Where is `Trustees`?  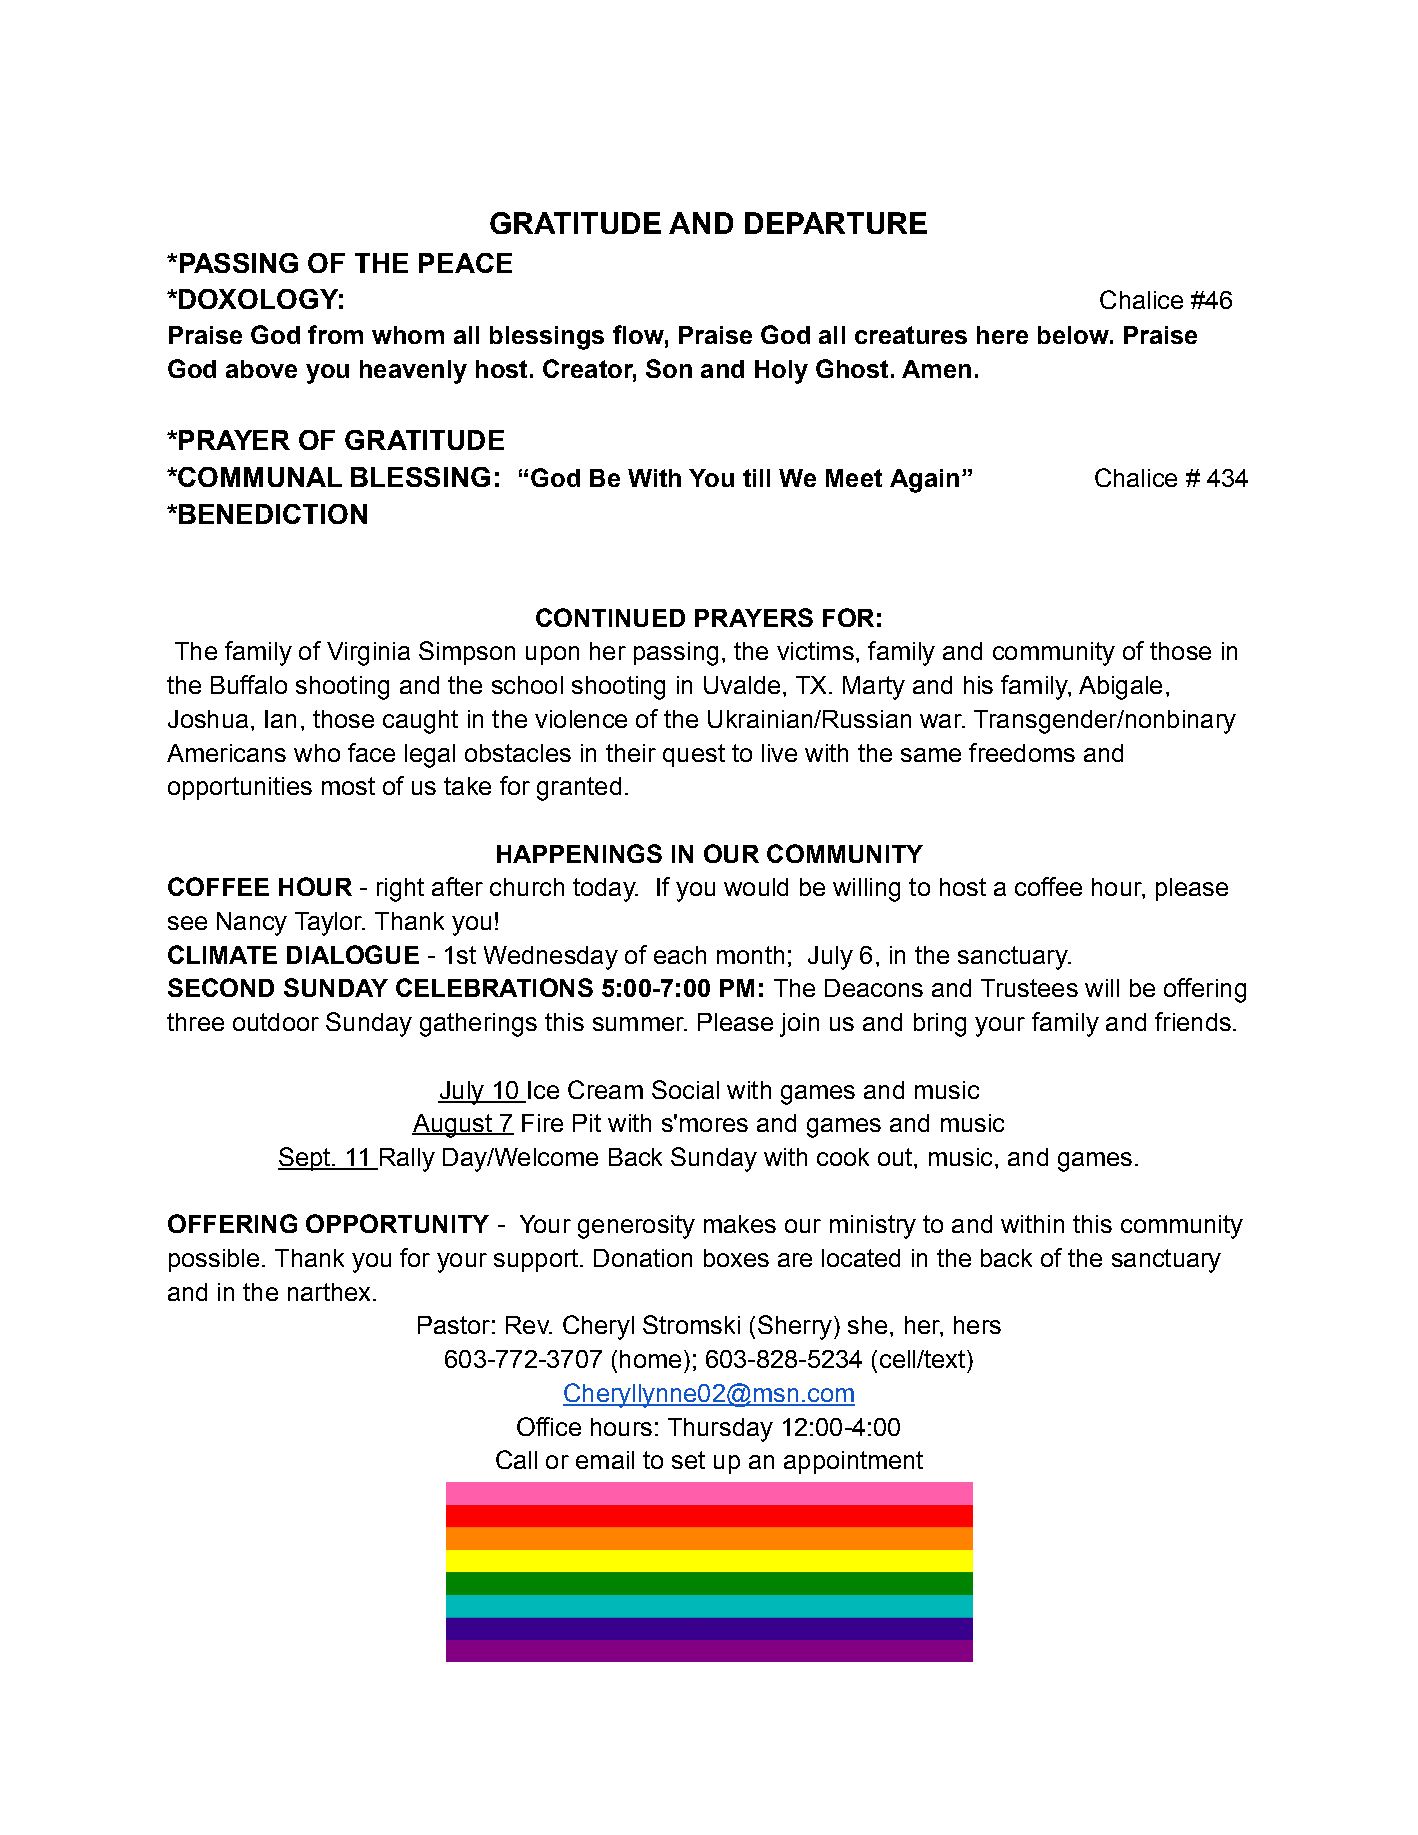
Trustees is located at coordinates (1029, 988).
